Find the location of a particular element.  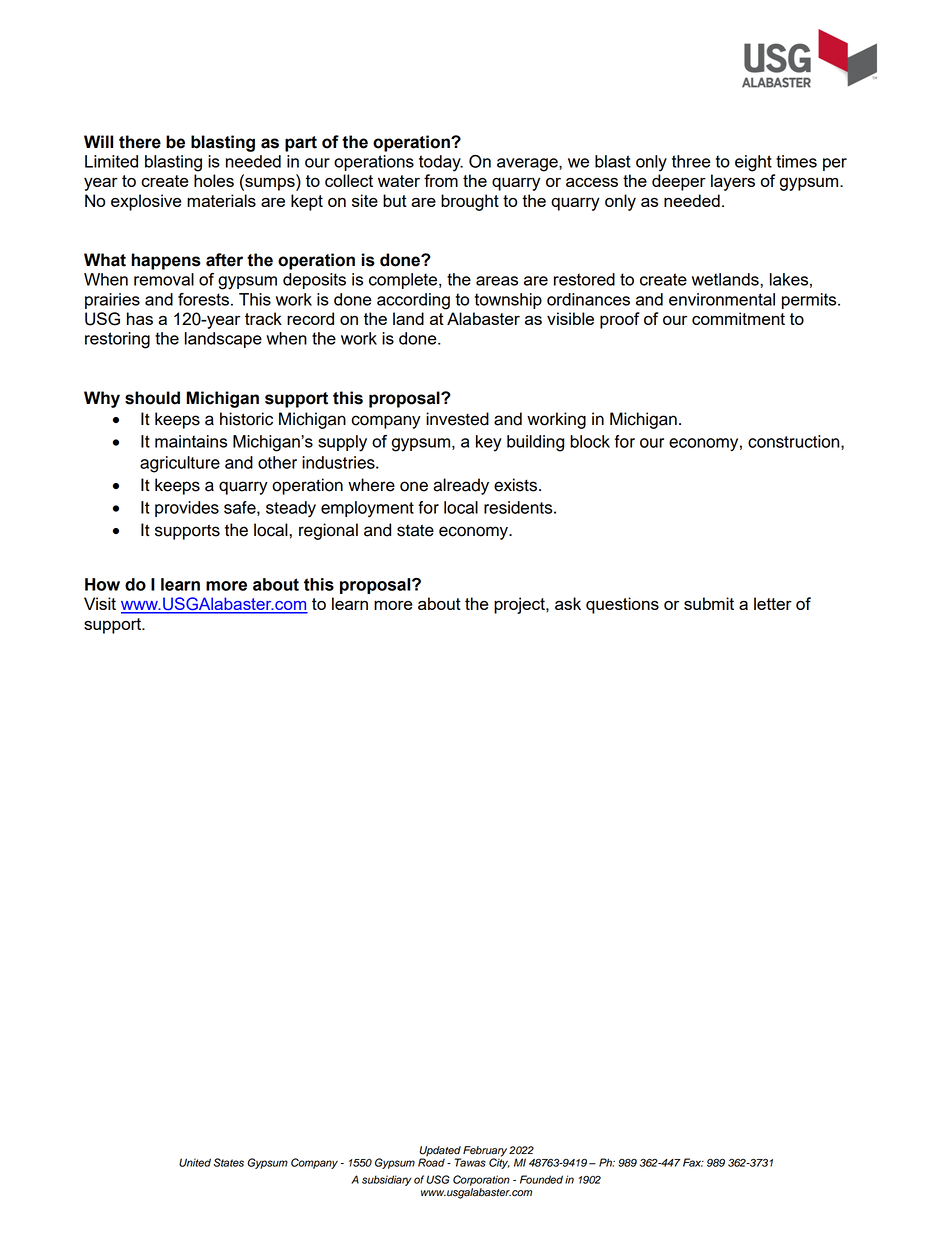

submit is located at coordinates (709, 603).
